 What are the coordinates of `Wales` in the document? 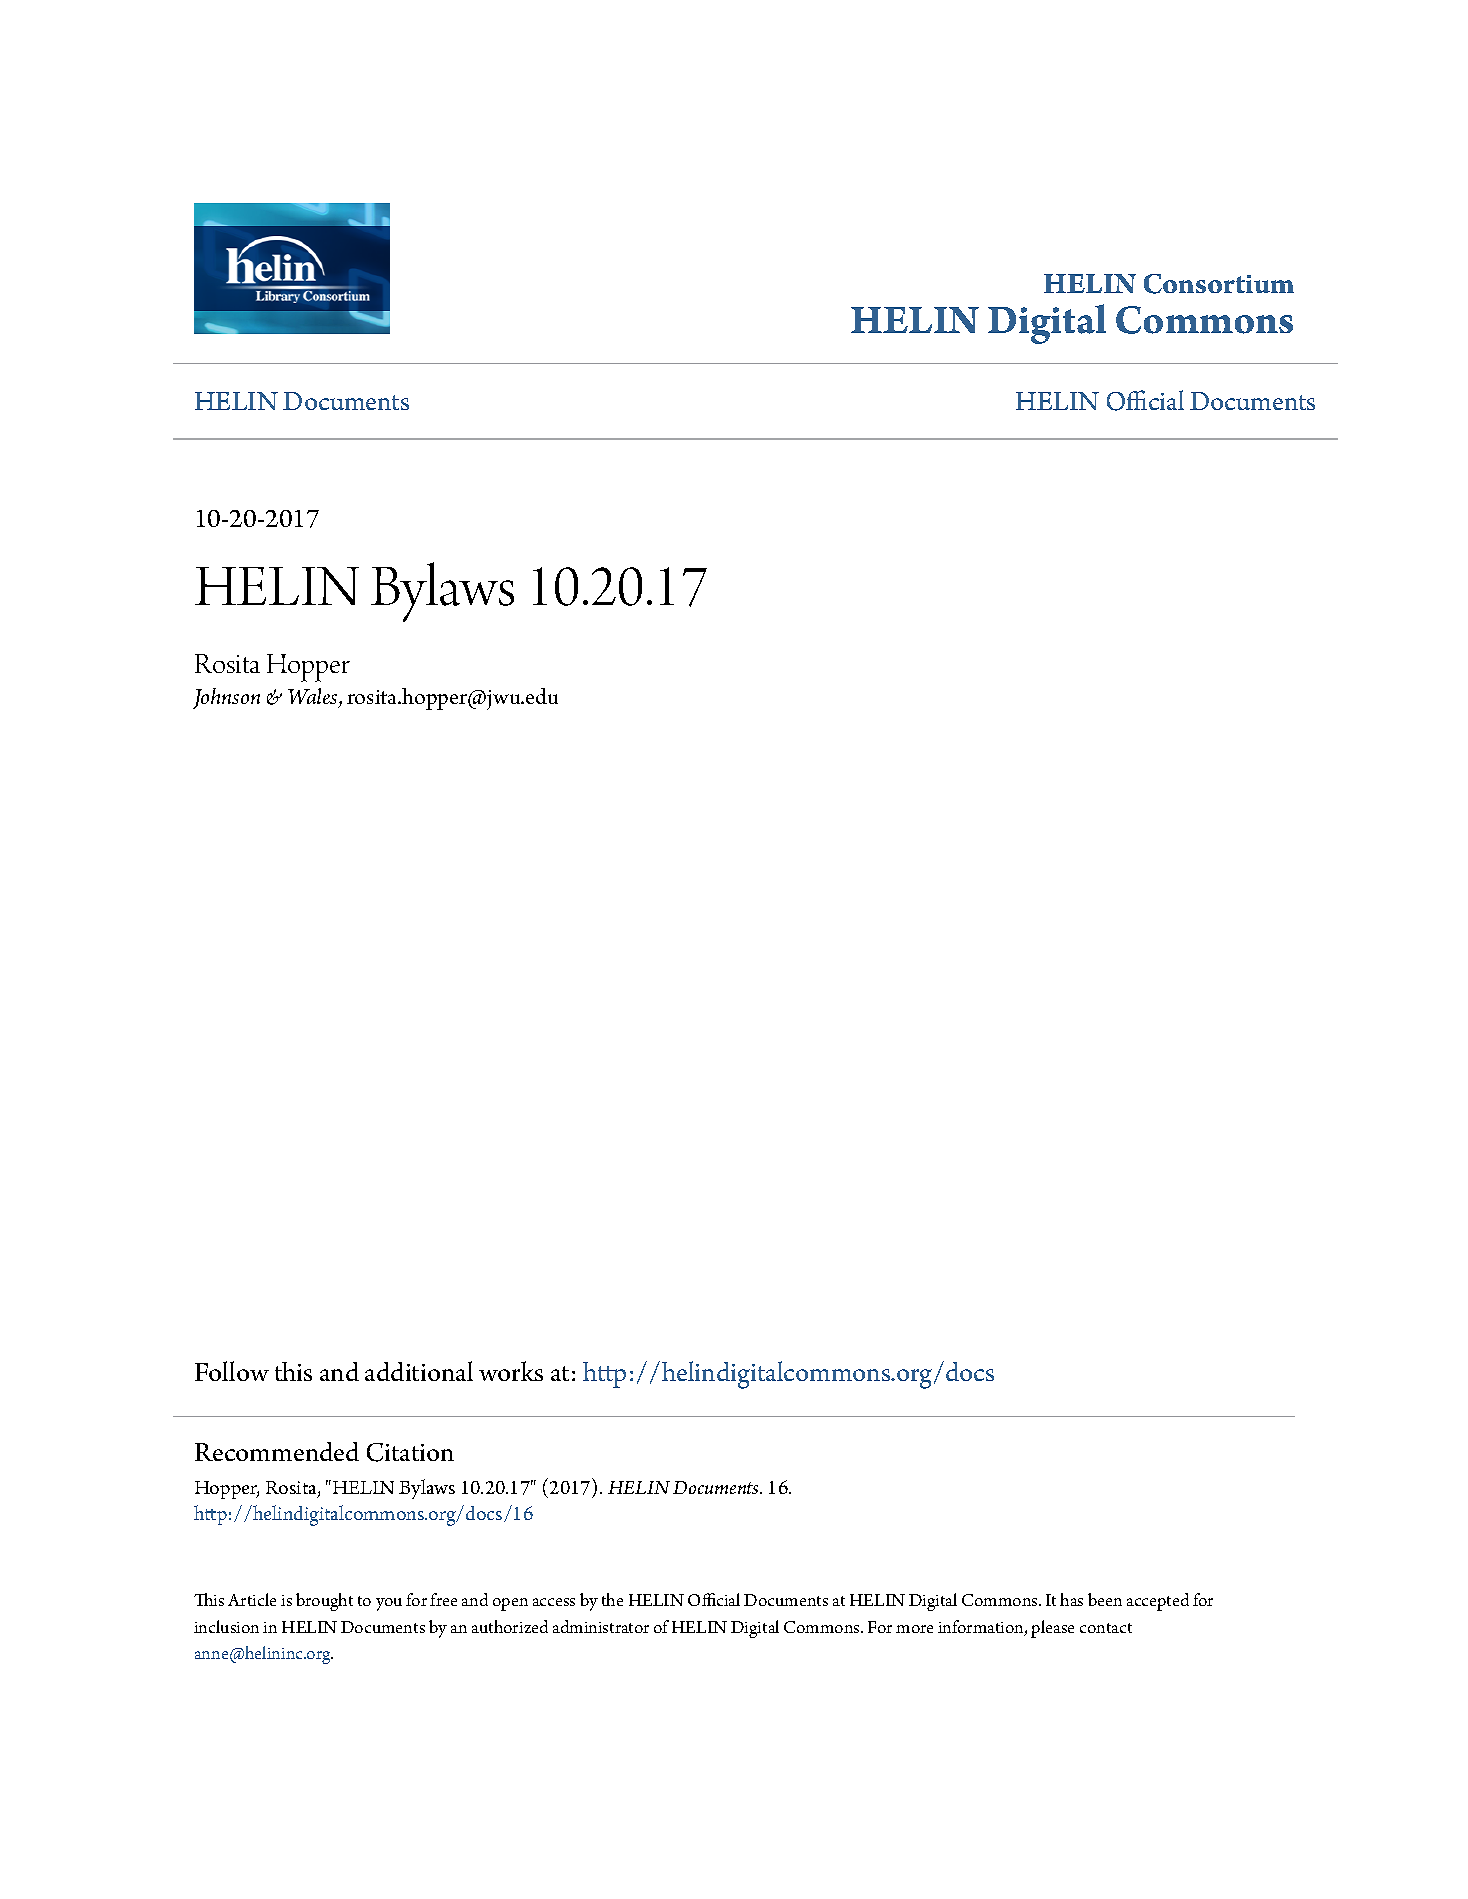 It's located at (314, 698).
